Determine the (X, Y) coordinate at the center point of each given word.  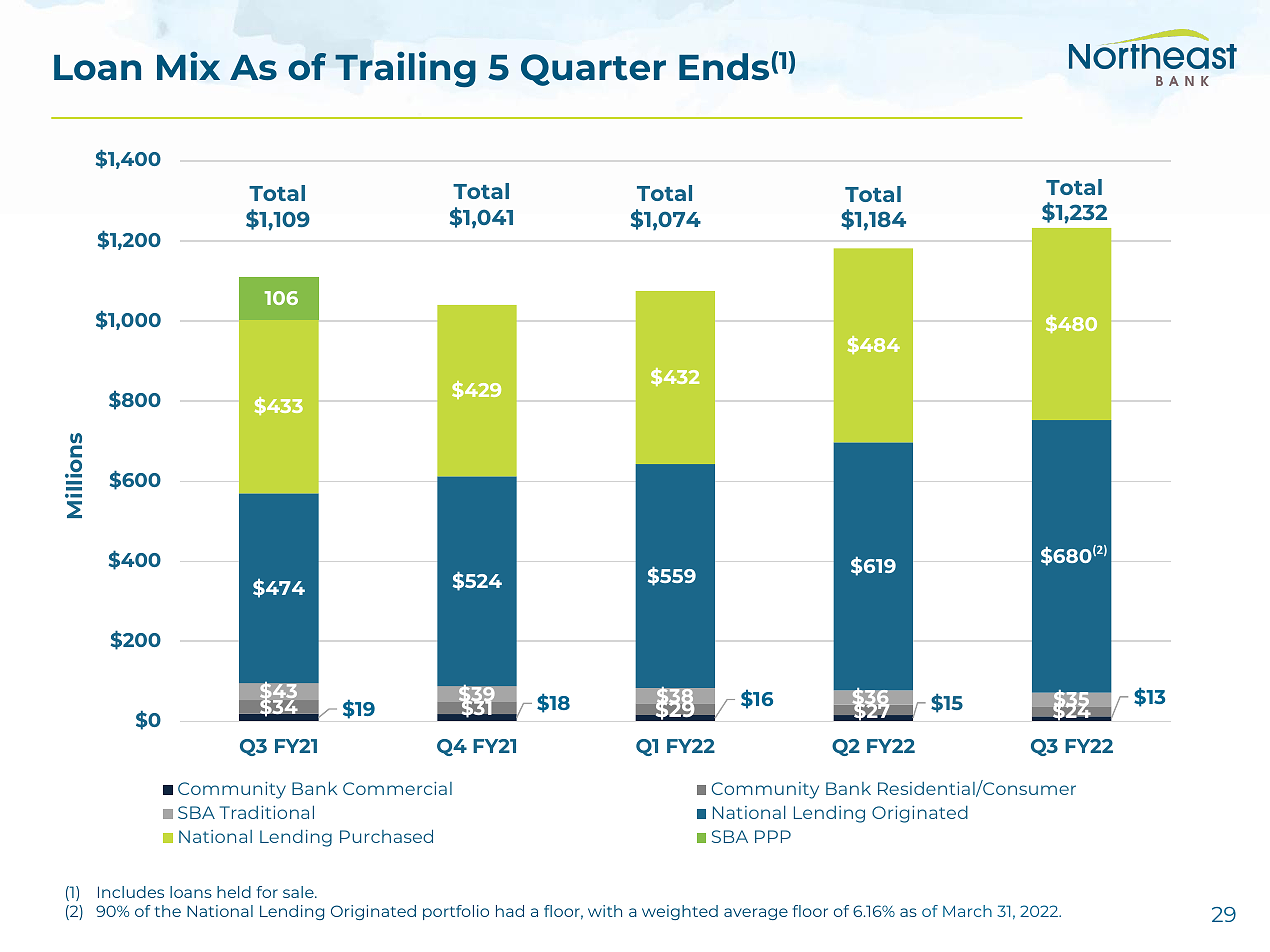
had (510, 911)
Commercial (397, 788)
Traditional (267, 812)
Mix (188, 65)
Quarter (593, 70)
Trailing (405, 69)
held (234, 892)
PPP (773, 836)
